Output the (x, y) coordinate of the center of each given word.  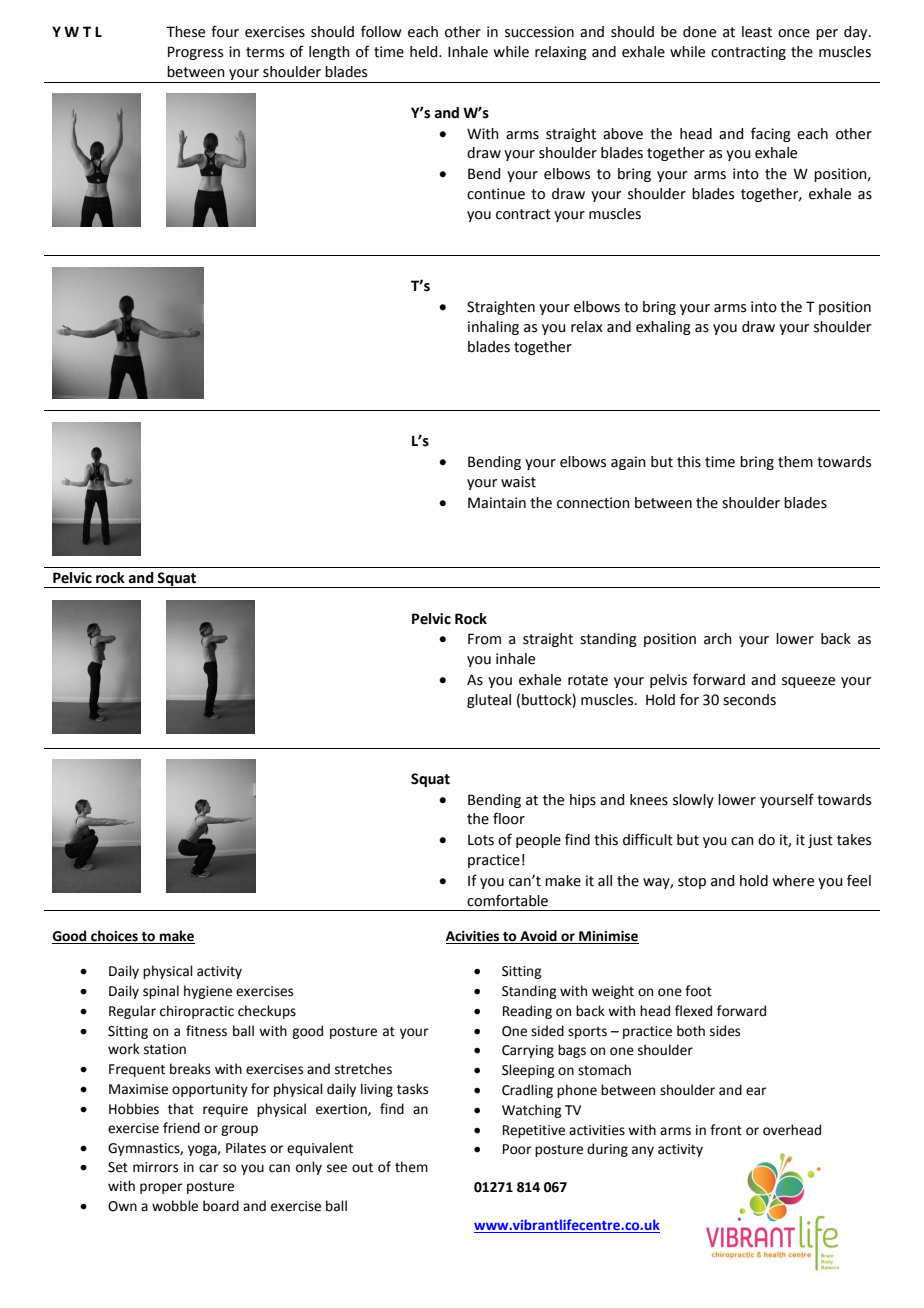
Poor (517, 1149)
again (628, 463)
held (425, 52)
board (221, 1206)
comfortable (507, 900)
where (793, 881)
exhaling (663, 328)
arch (718, 639)
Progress (195, 53)
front (726, 1130)
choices (114, 937)
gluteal (489, 701)
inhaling (493, 328)
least (757, 32)
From (484, 639)
